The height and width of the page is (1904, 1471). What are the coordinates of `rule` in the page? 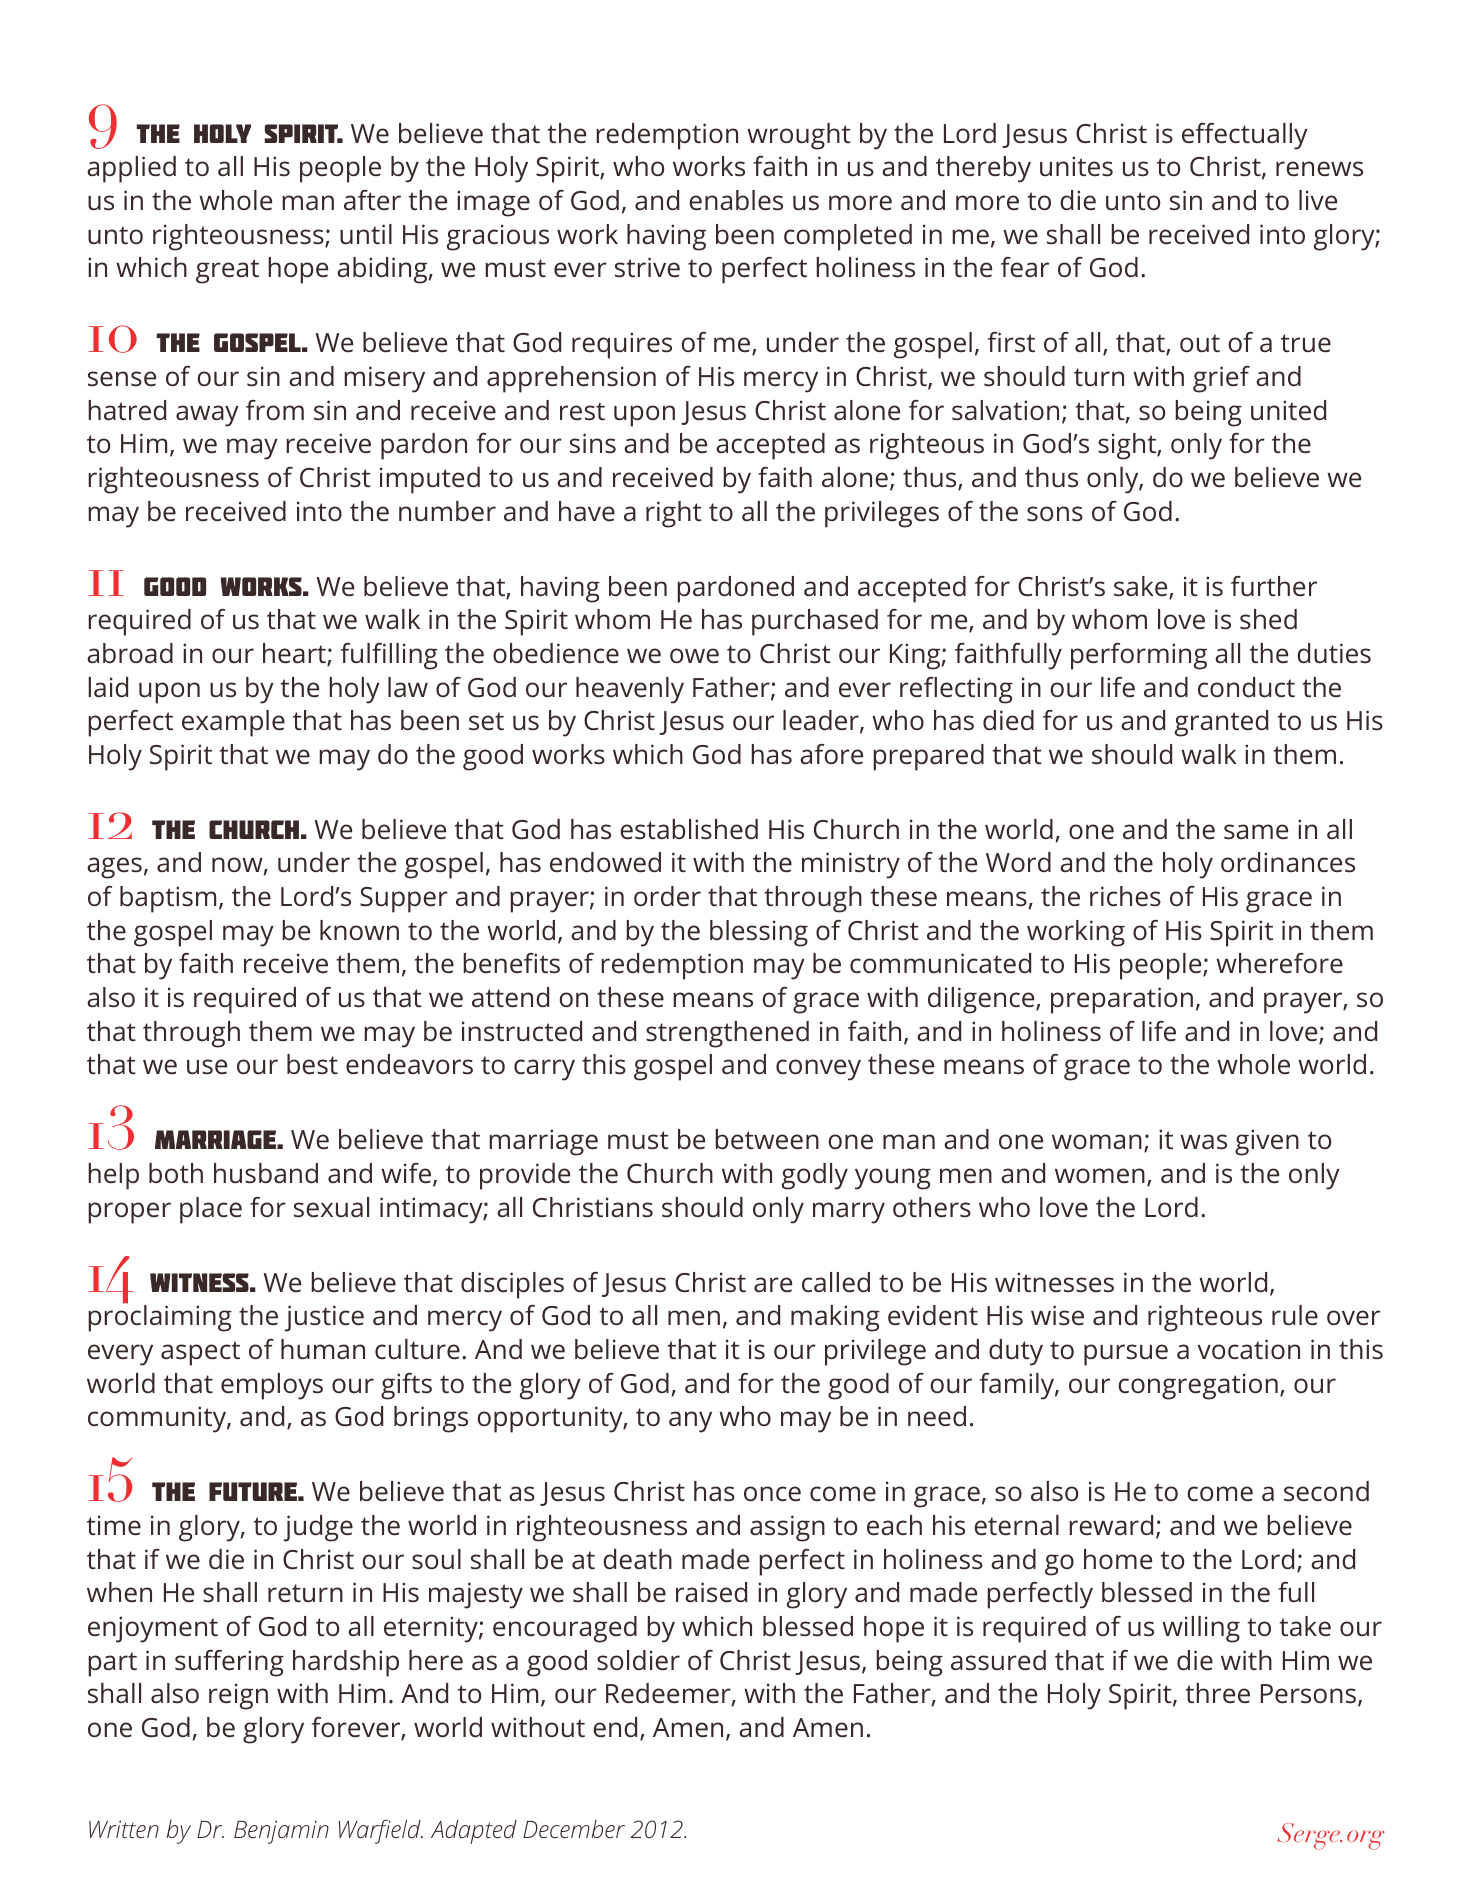 It's located at (1295, 1315).
